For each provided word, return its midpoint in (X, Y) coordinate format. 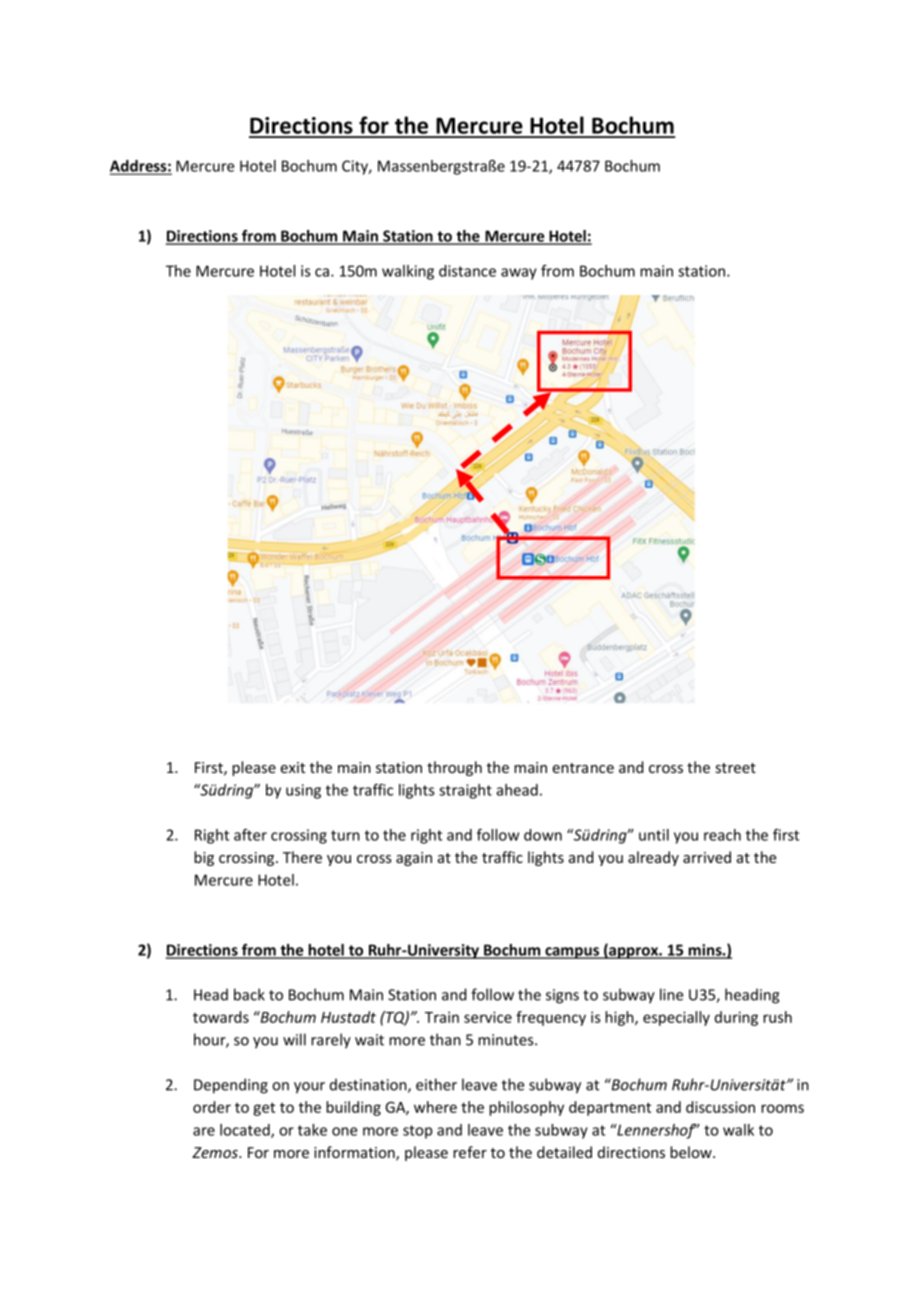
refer (470, 1152)
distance (467, 271)
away (519, 274)
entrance (583, 768)
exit (292, 767)
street (736, 768)
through (454, 768)
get (264, 1109)
